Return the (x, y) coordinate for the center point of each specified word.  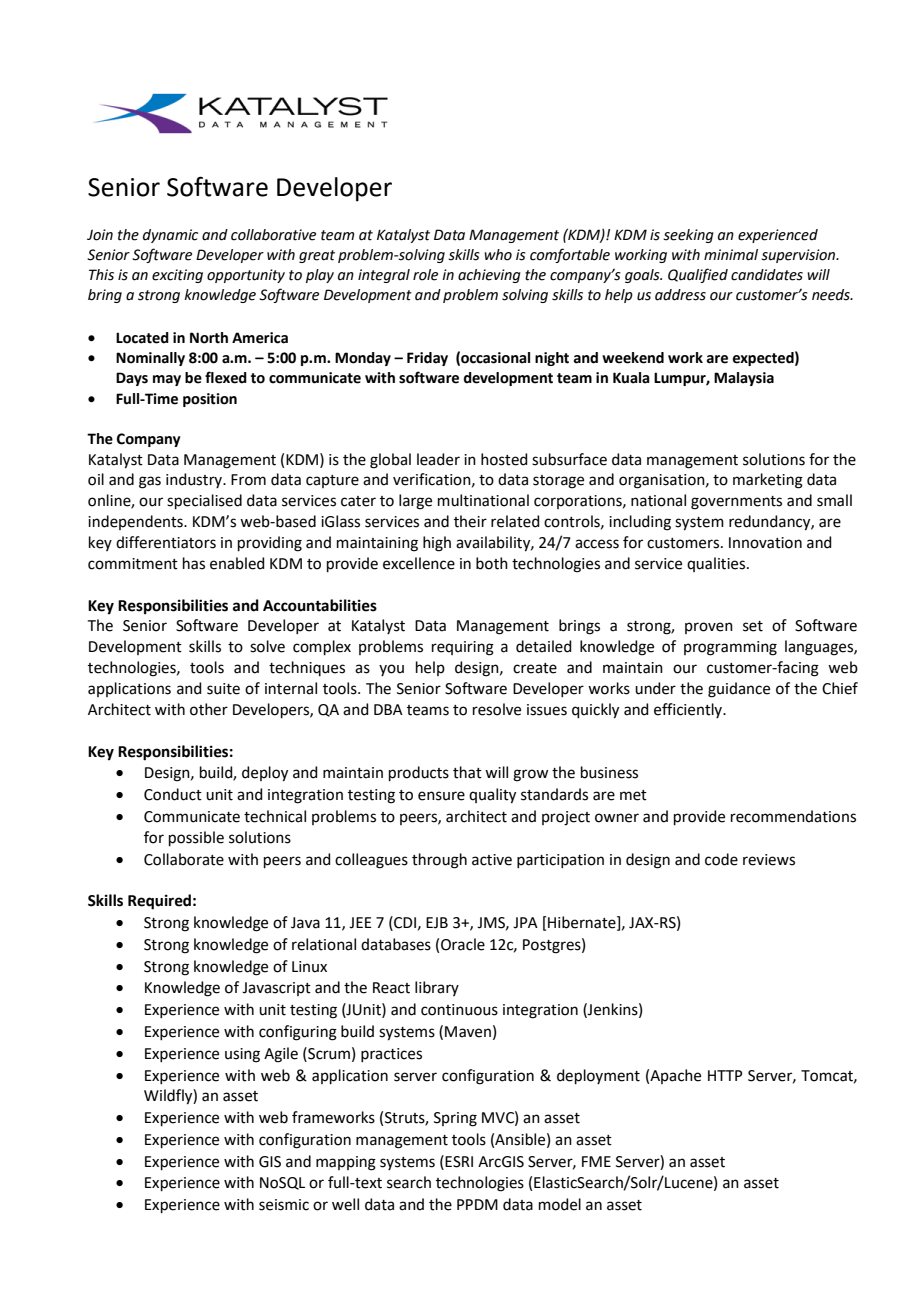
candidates (767, 275)
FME (596, 1161)
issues (547, 710)
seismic (284, 1205)
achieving (489, 276)
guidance (739, 690)
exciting (177, 276)
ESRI (459, 1162)
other (209, 709)
